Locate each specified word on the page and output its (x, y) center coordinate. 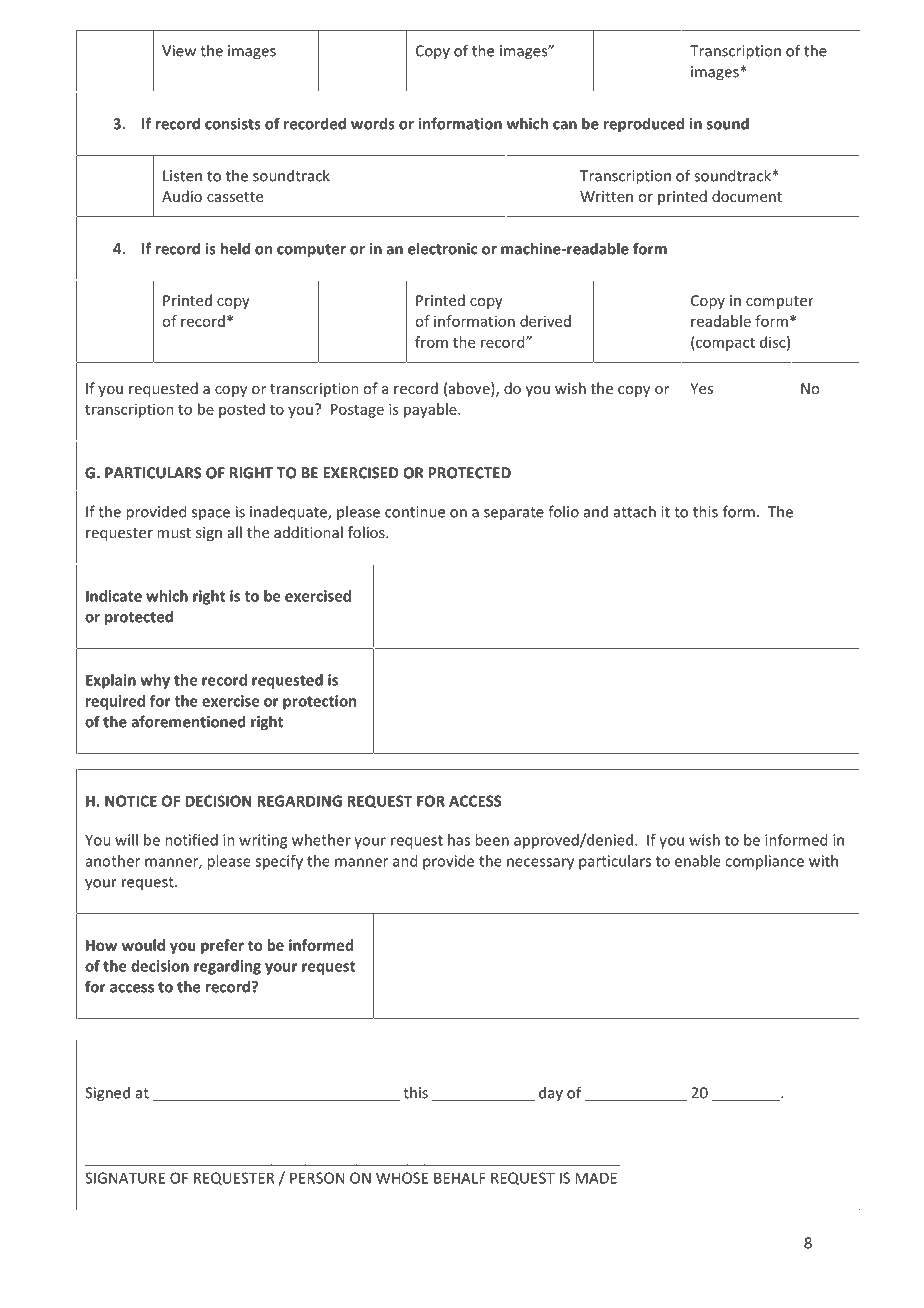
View (179, 51)
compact (724, 343)
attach (635, 511)
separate (514, 514)
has (459, 840)
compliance (764, 862)
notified (191, 840)
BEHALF (460, 1178)
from (431, 342)
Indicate (114, 596)
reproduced (644, 125)
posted (242, 410)
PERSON (317, 1178)
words (372, 123)
